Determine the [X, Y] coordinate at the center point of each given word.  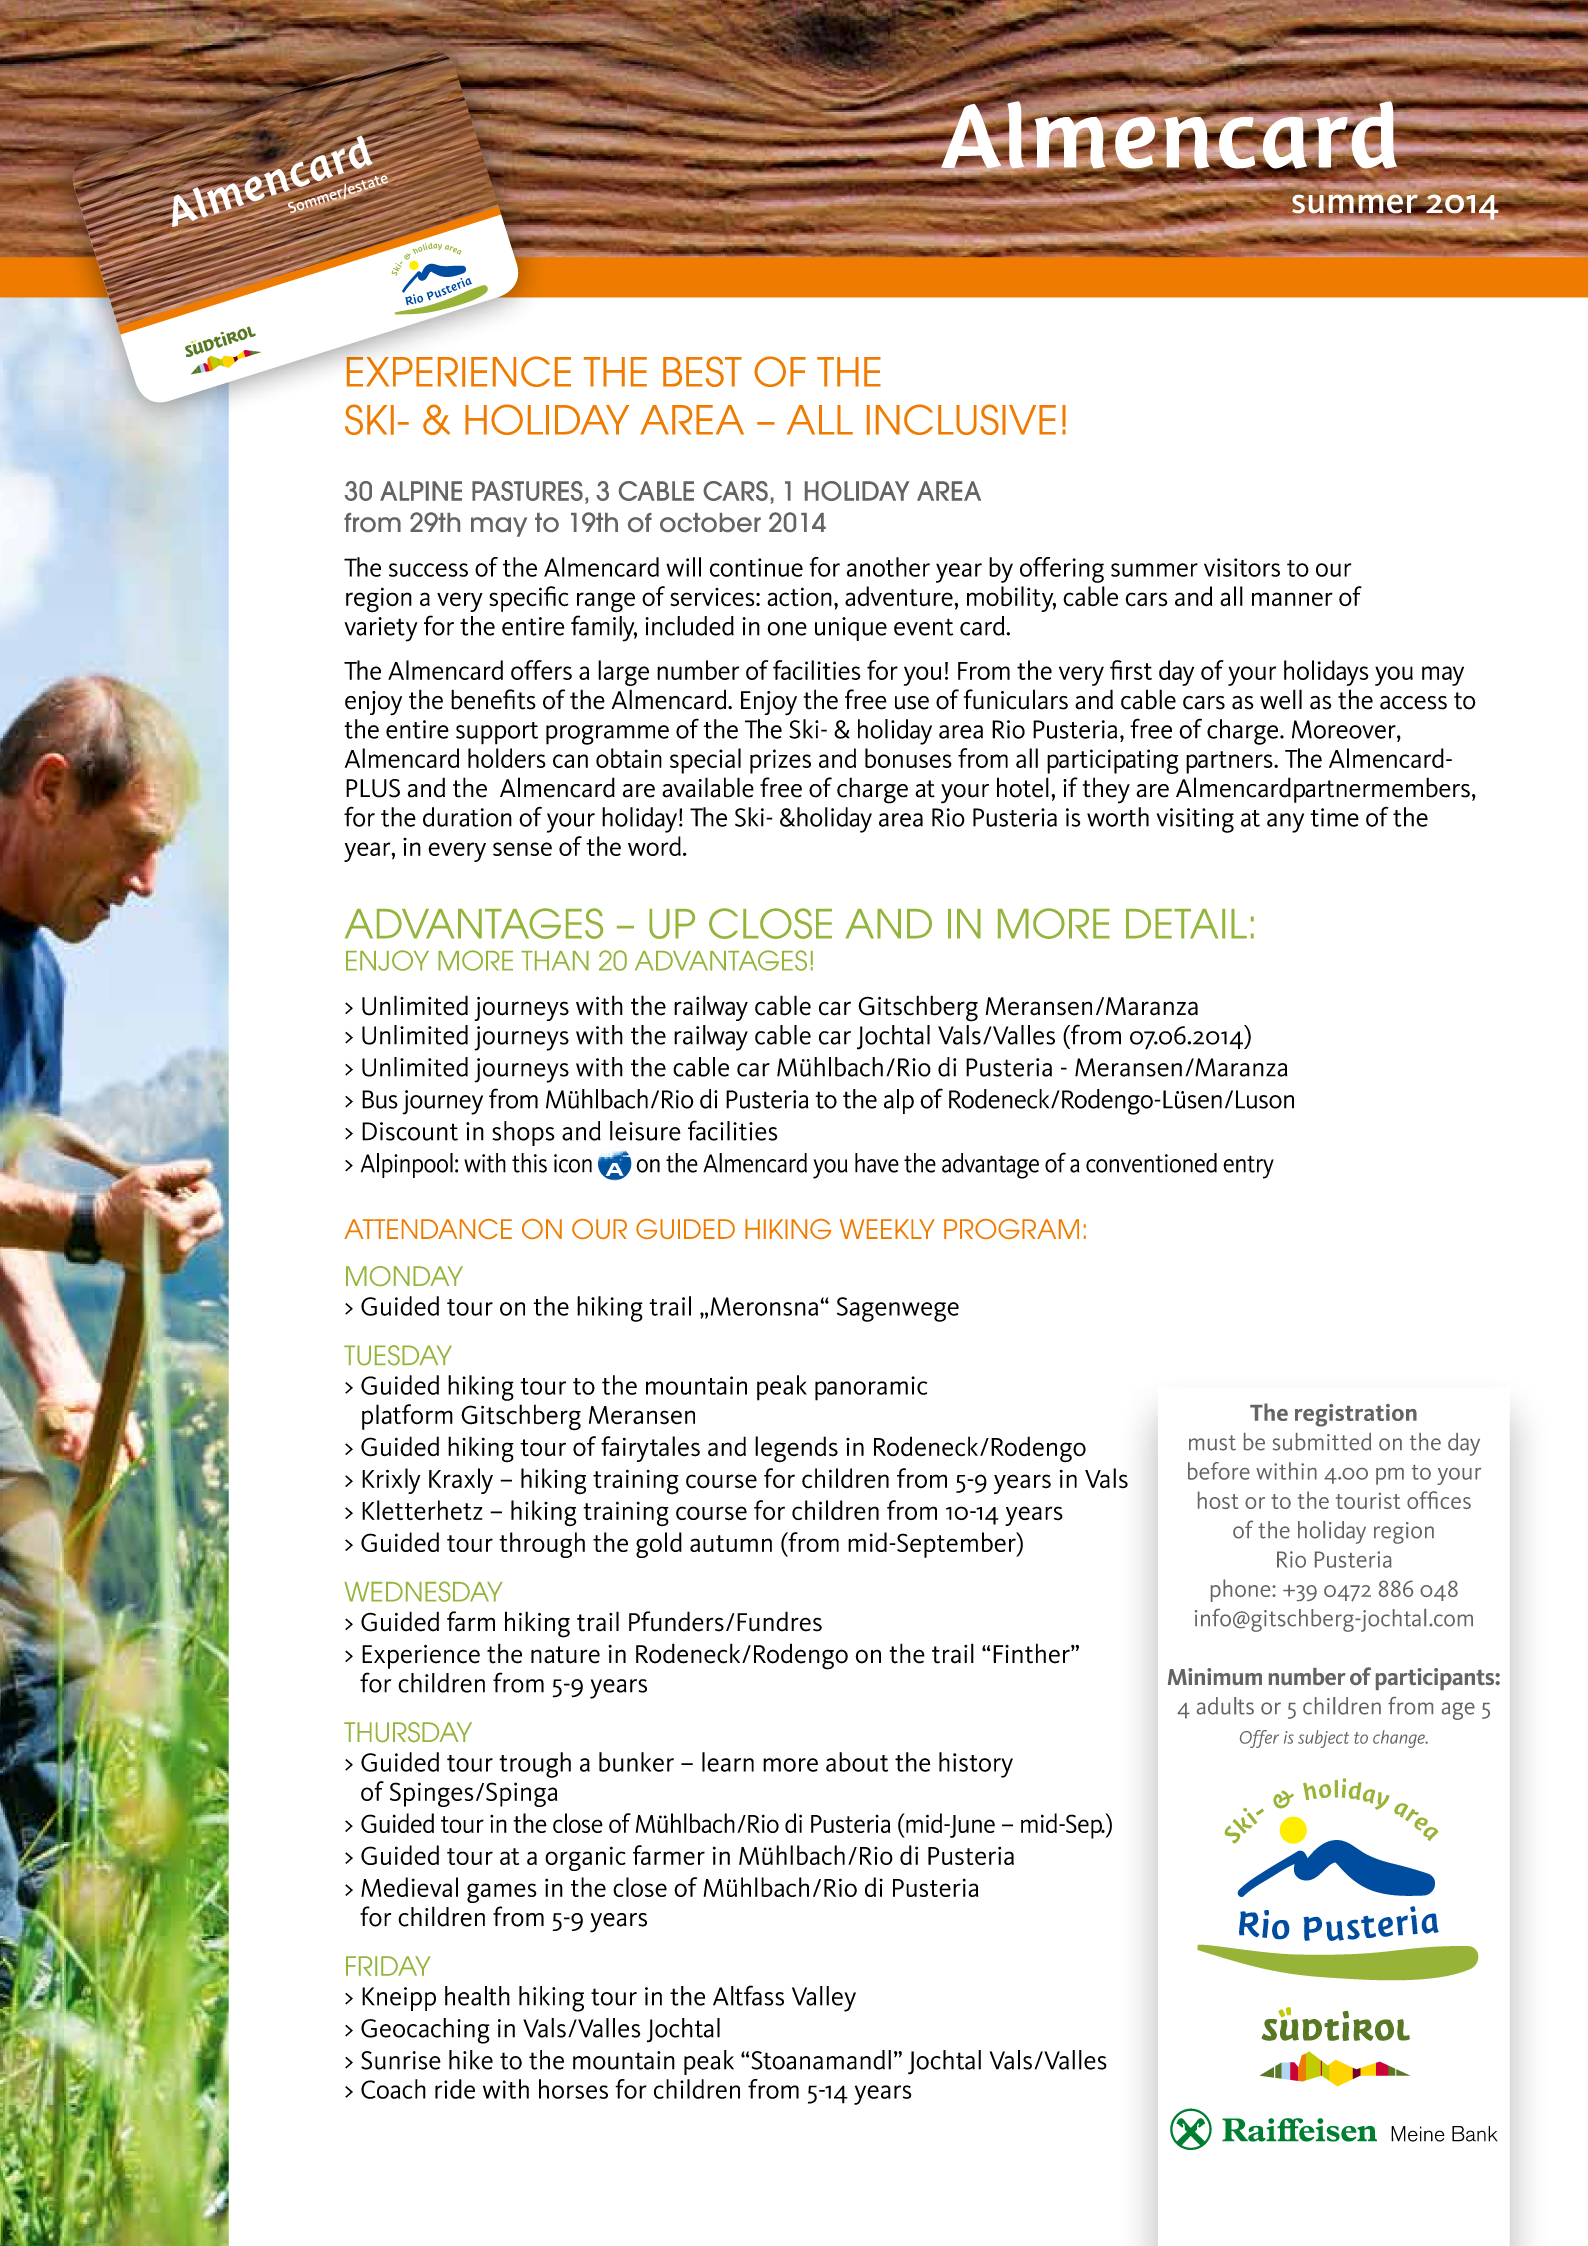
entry [1248, 1167]
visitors [1242, 567]
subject [1323, 1739]
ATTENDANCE [428, 1229]
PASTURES [527, 491]
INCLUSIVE [961, 419]
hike [471, 2060]
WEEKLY [887, 1229]
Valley [824, 1999]
